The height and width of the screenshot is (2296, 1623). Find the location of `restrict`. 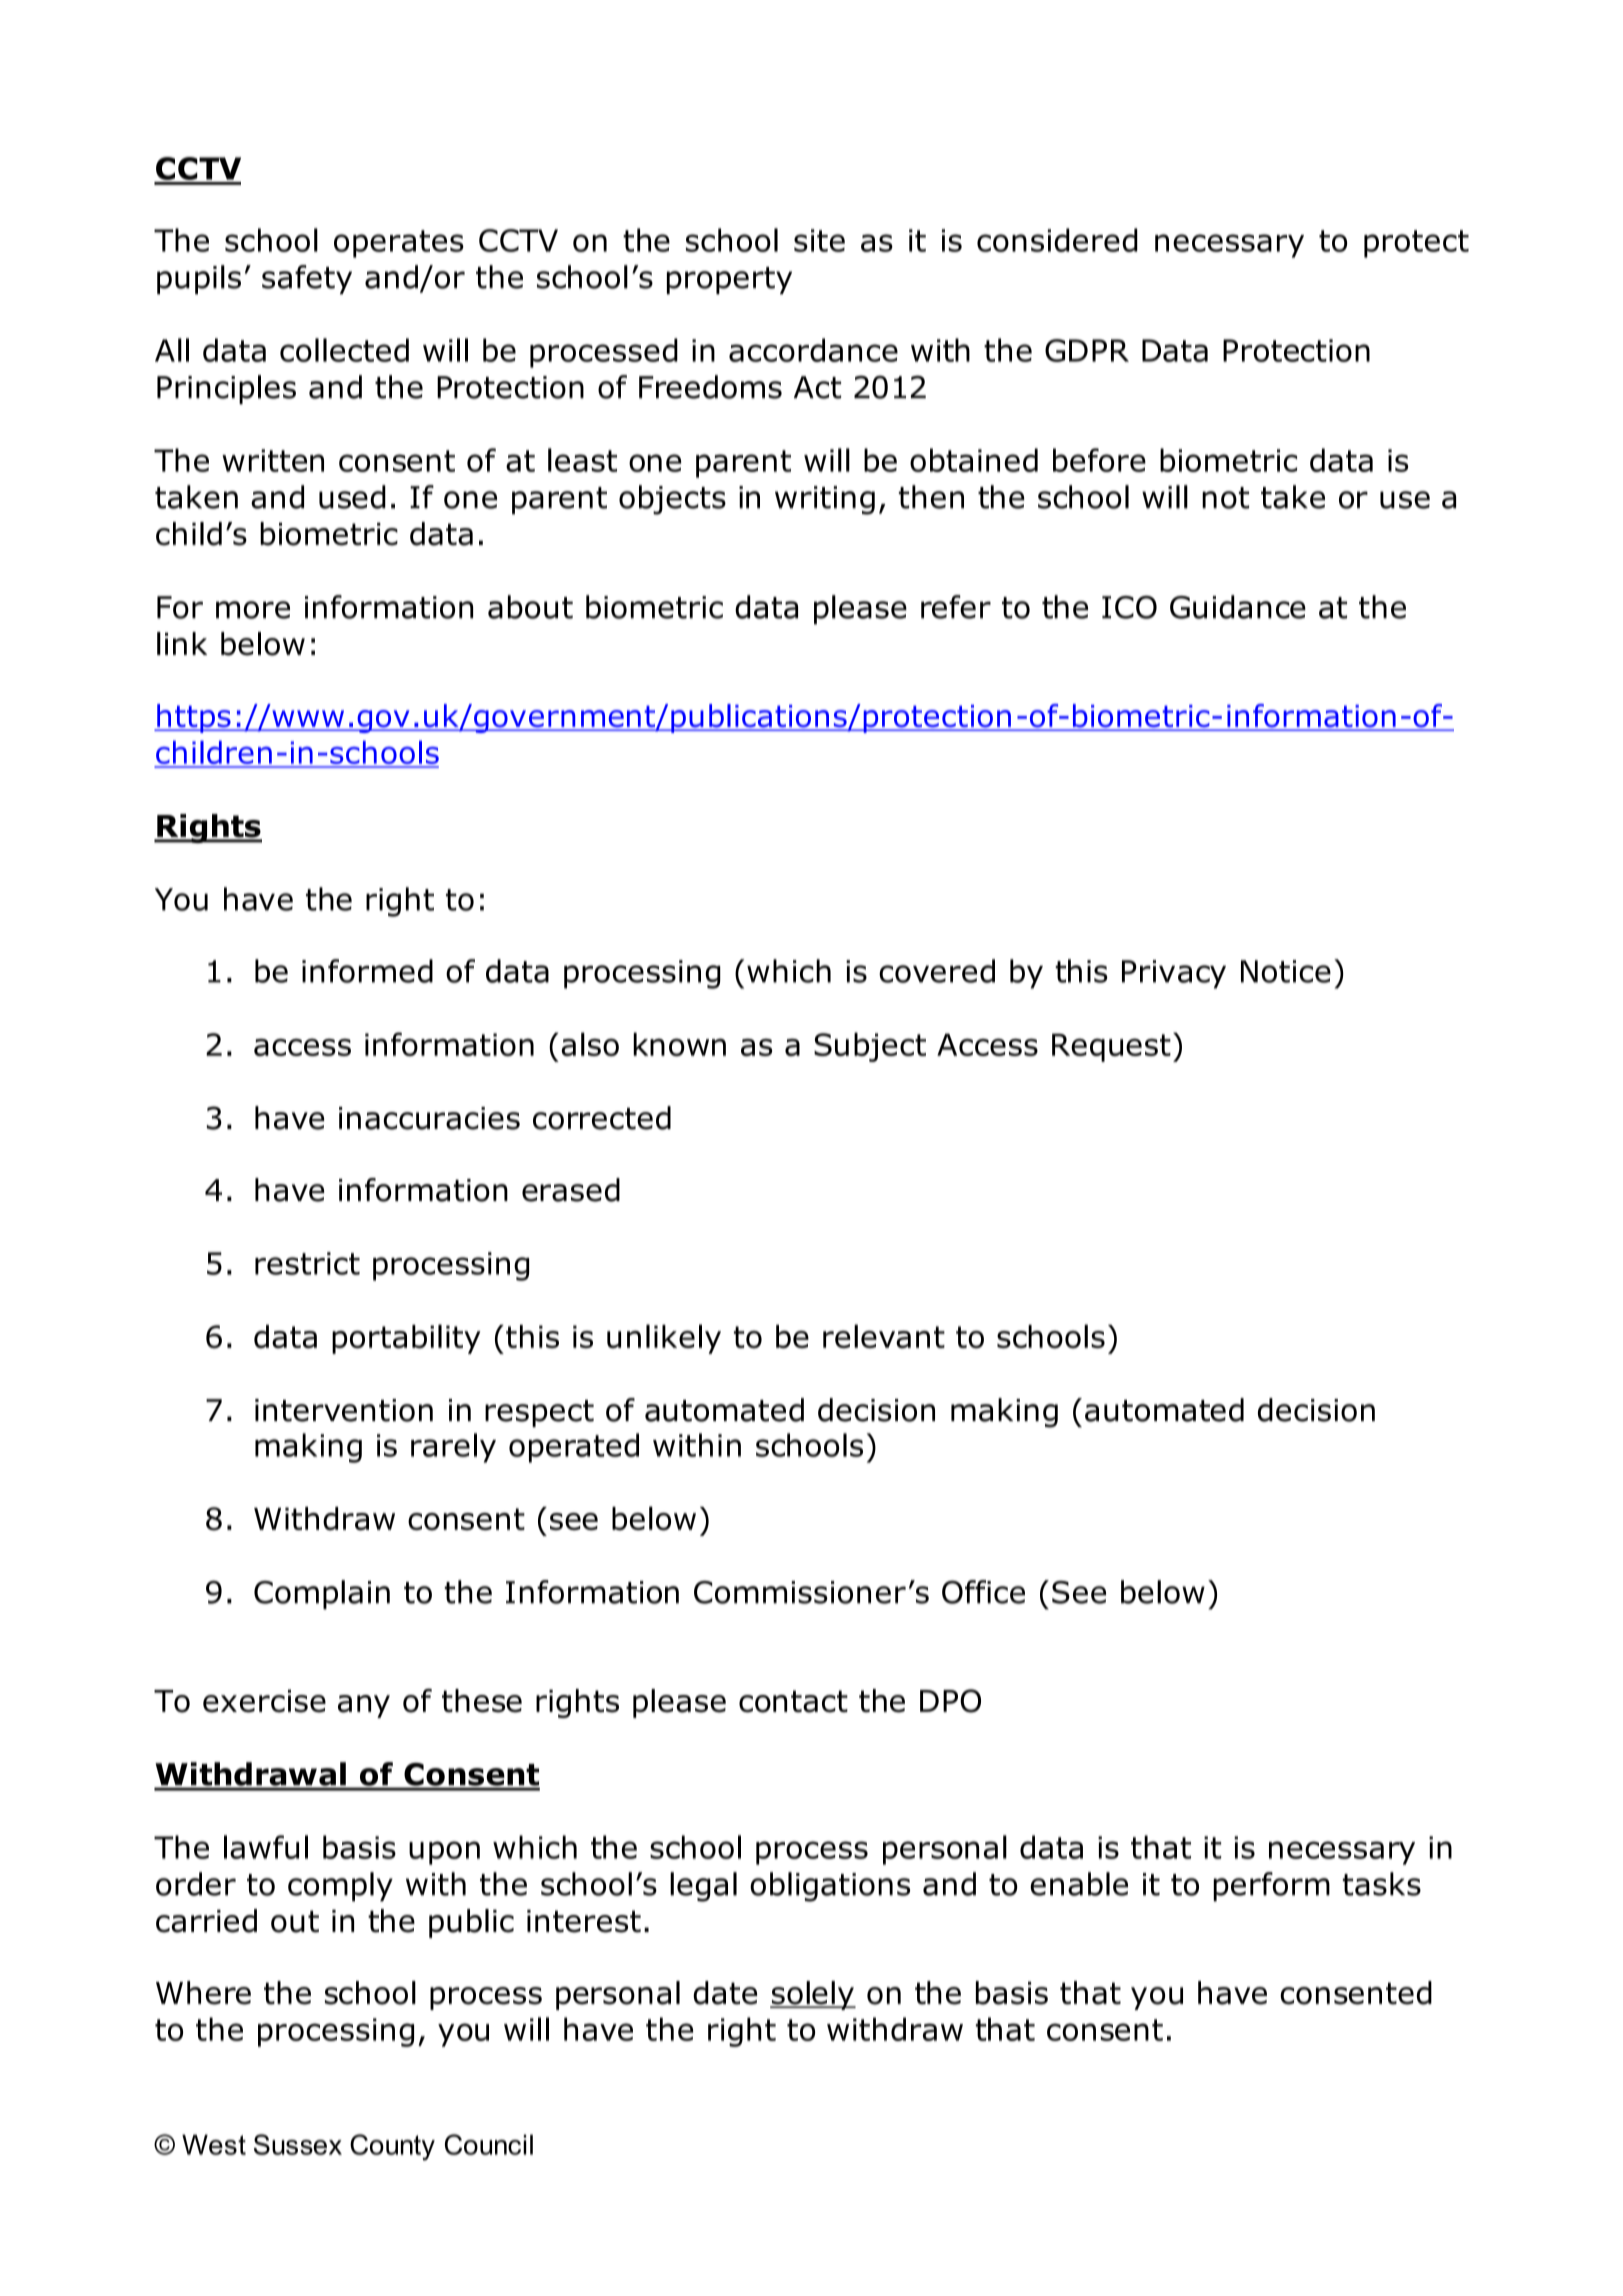

restrict is located at coordinates (307, 1263).
